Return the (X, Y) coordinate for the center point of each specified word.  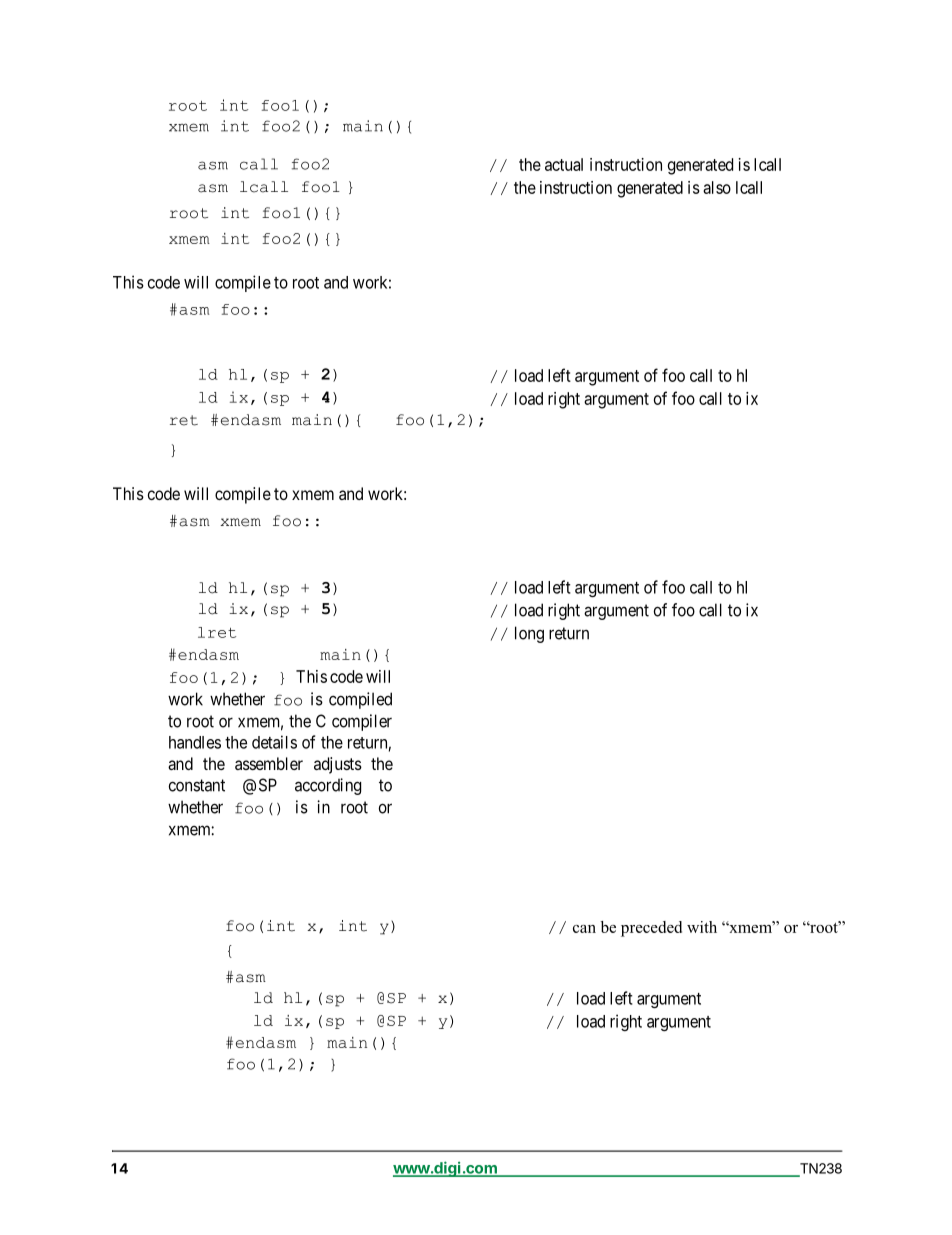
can (584, 929)
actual (564, 164)
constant (197, 785)
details (274, 742)
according (328, 786)
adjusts (338, 765)
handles (195, 742)
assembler (269, 763)
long (529, 634)
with (702, 927)
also (717, 187)
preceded (651, 929)
